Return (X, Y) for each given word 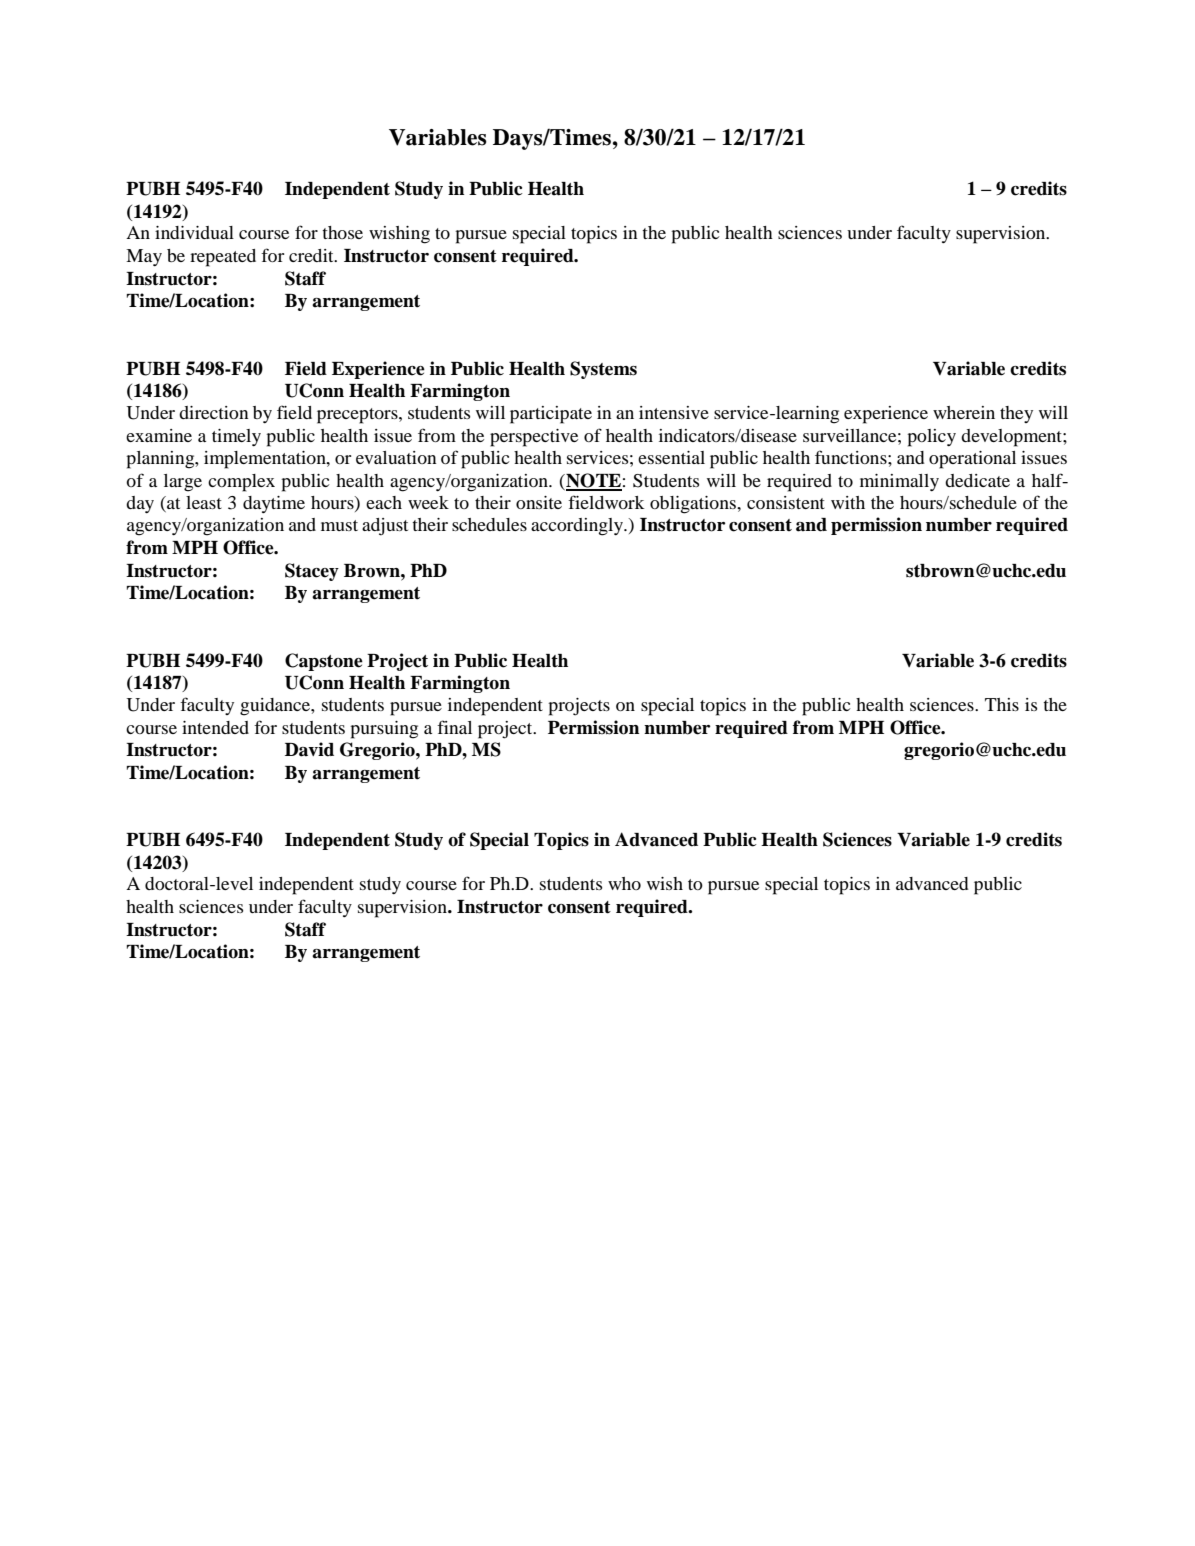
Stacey (312, 572)
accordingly (578, 527)
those (342, 232)
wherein (964, 412)
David (309, 749)
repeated (223, 258)
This (1002, 704)
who (624, 883)
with (848, 502)
